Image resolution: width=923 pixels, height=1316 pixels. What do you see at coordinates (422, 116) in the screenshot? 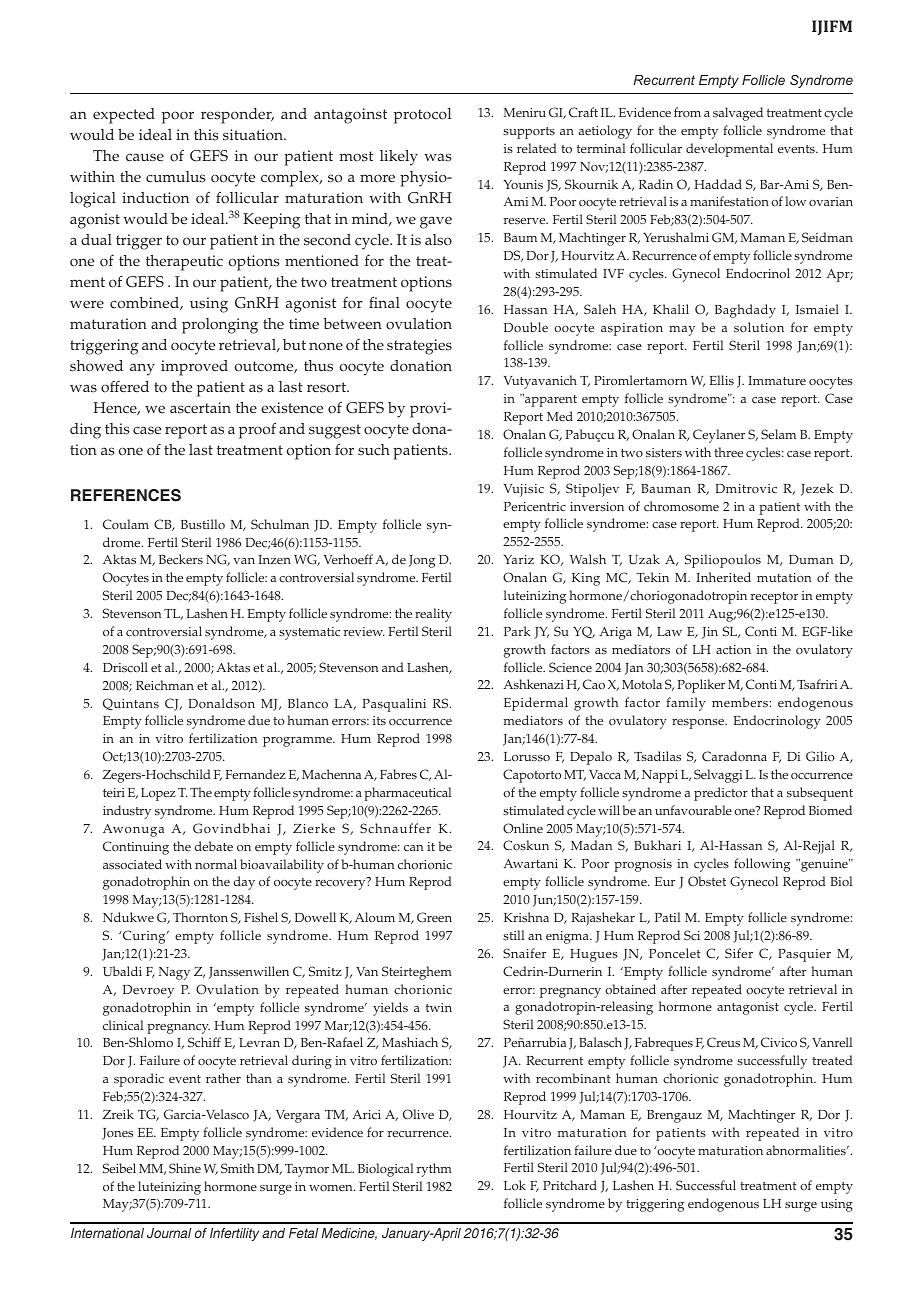
I see `protocol` at bounding box center [422, 116].
